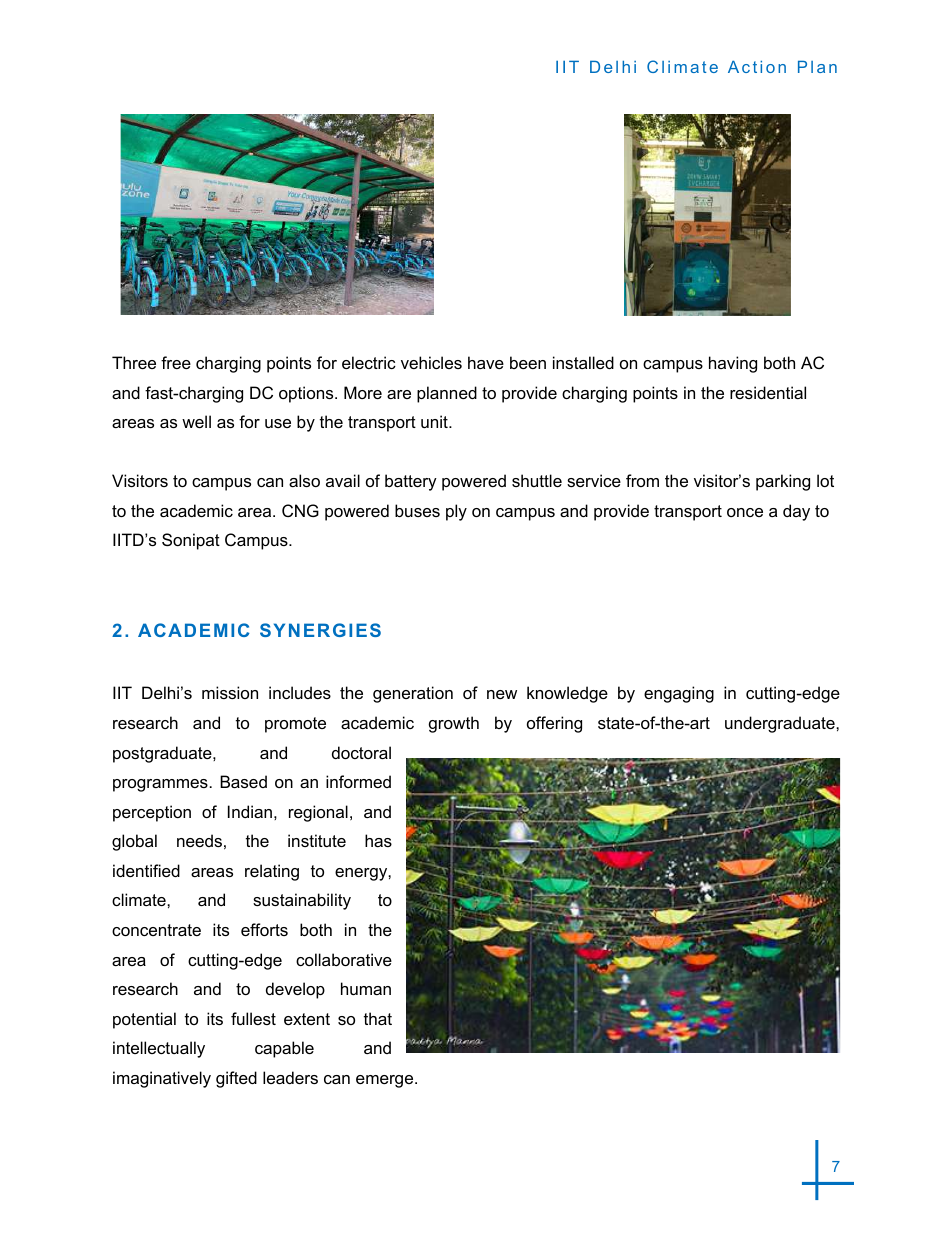 The height and width of the screenshot is (1233, 952). Describe the element at coordinates (435, 421) in the screenshot. I see `unit` at that location.
